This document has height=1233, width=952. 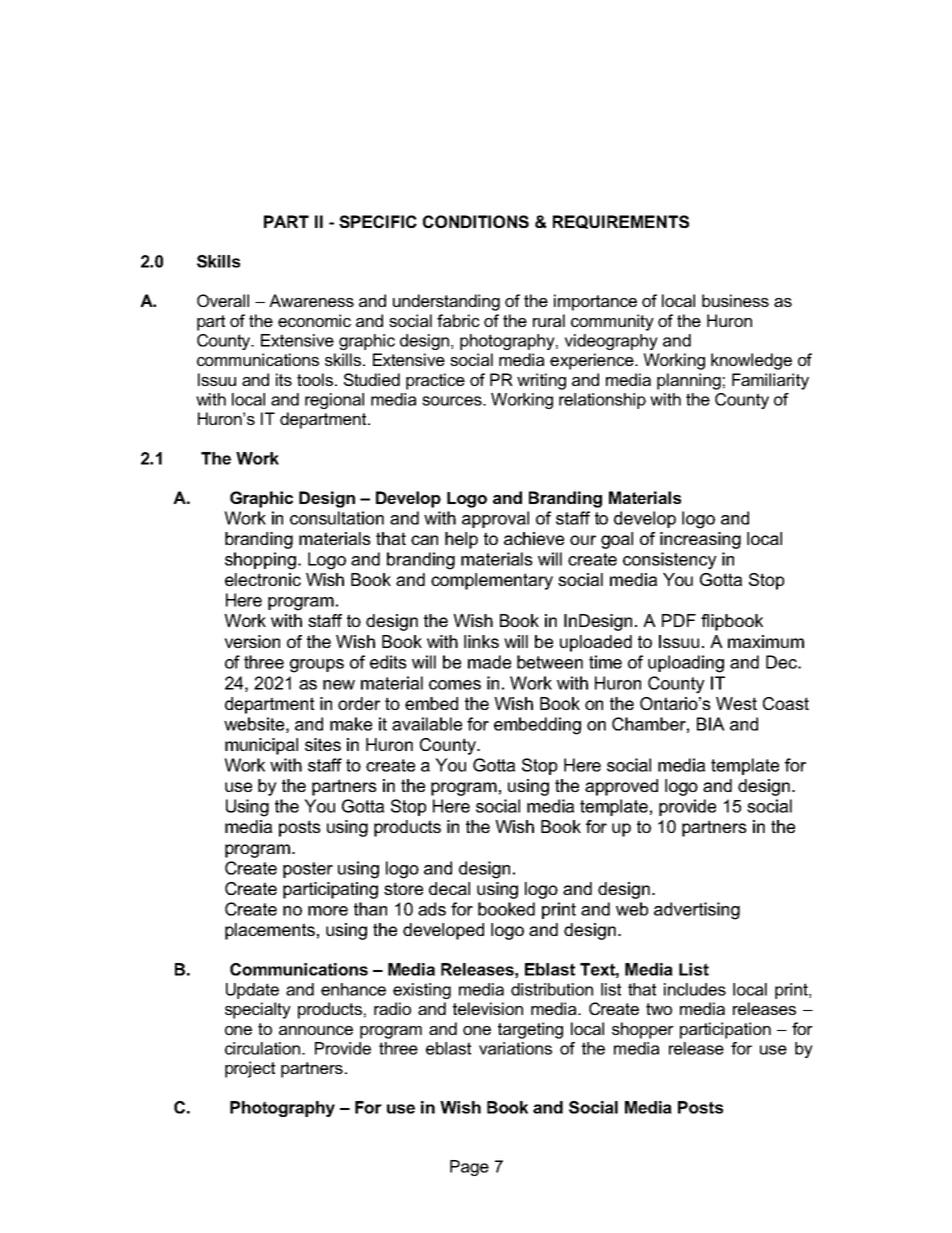 I want to click on Update, so click(x=252, y=991).
